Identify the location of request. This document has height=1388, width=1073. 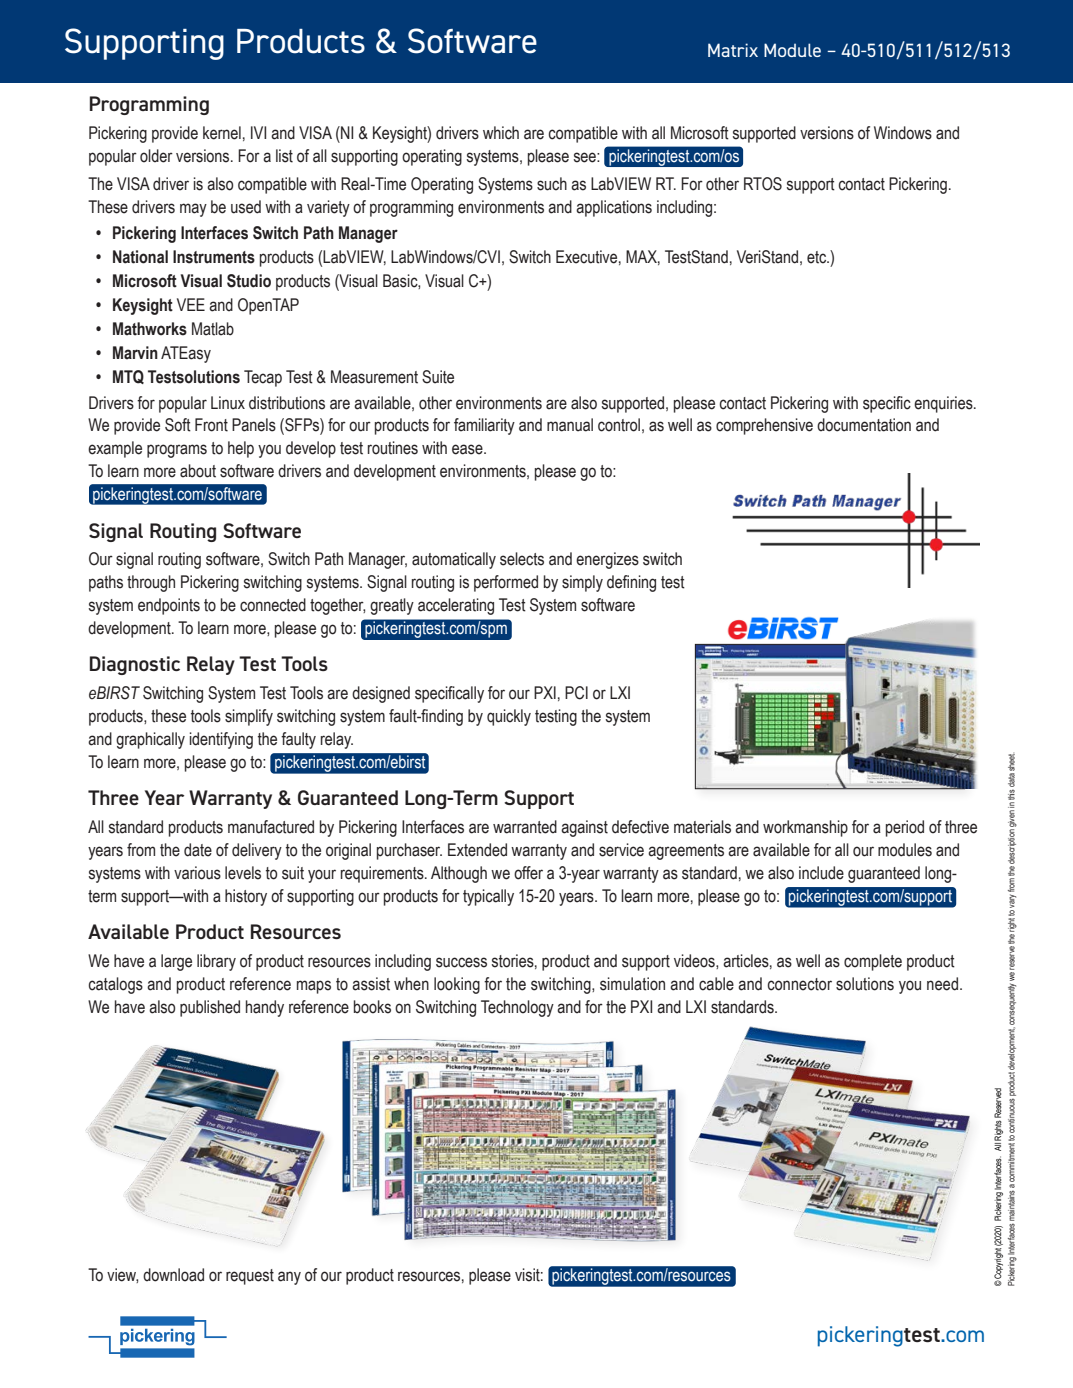
(250, 1277).
